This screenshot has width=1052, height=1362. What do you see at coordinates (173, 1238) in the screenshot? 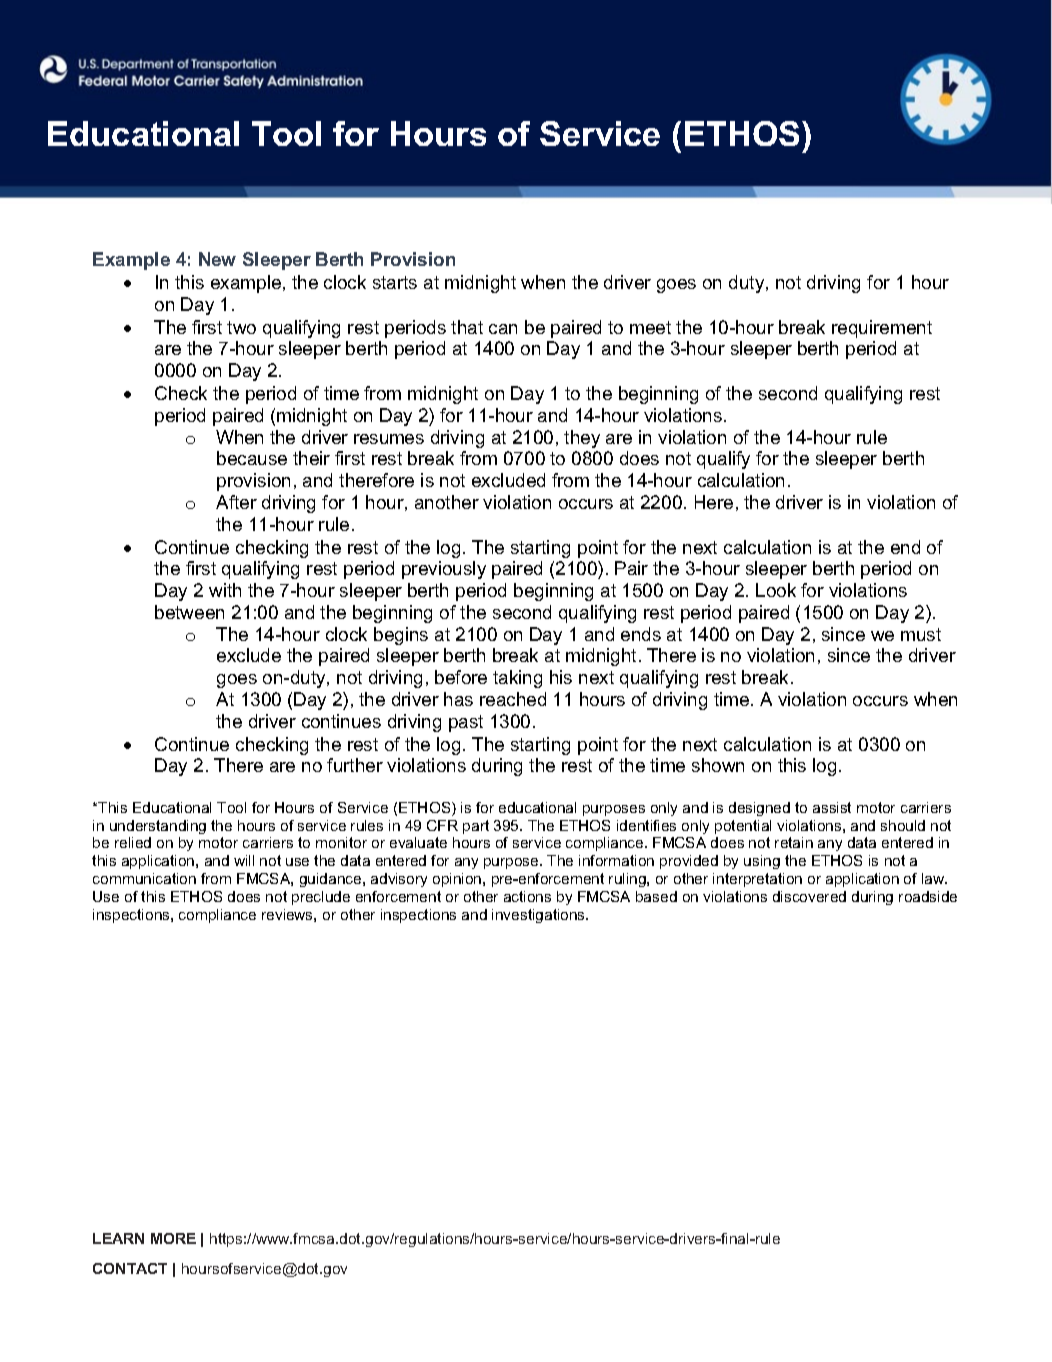
I see `MORE` at bounding box center [173, 1238].
